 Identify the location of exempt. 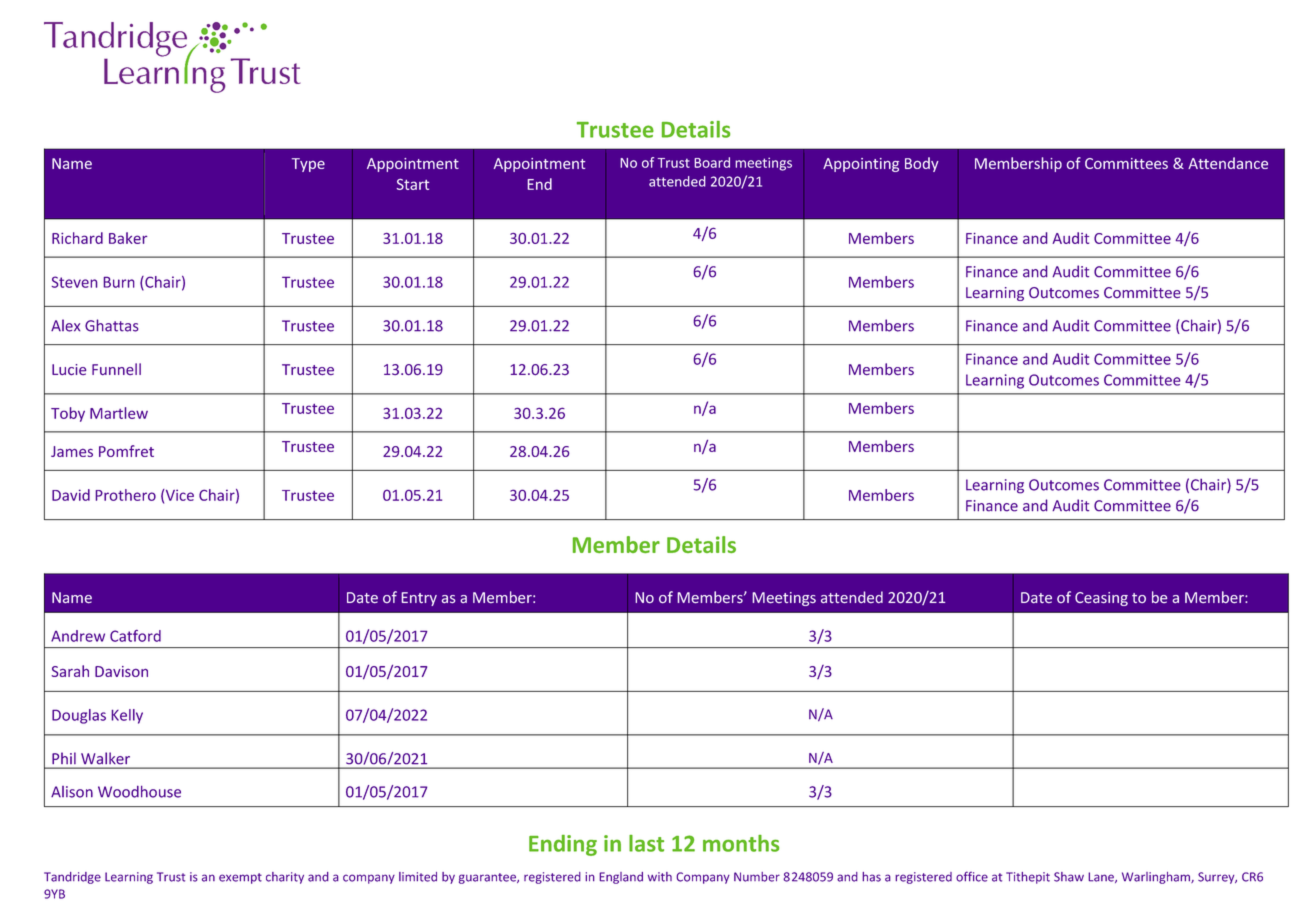
(240, 878).
